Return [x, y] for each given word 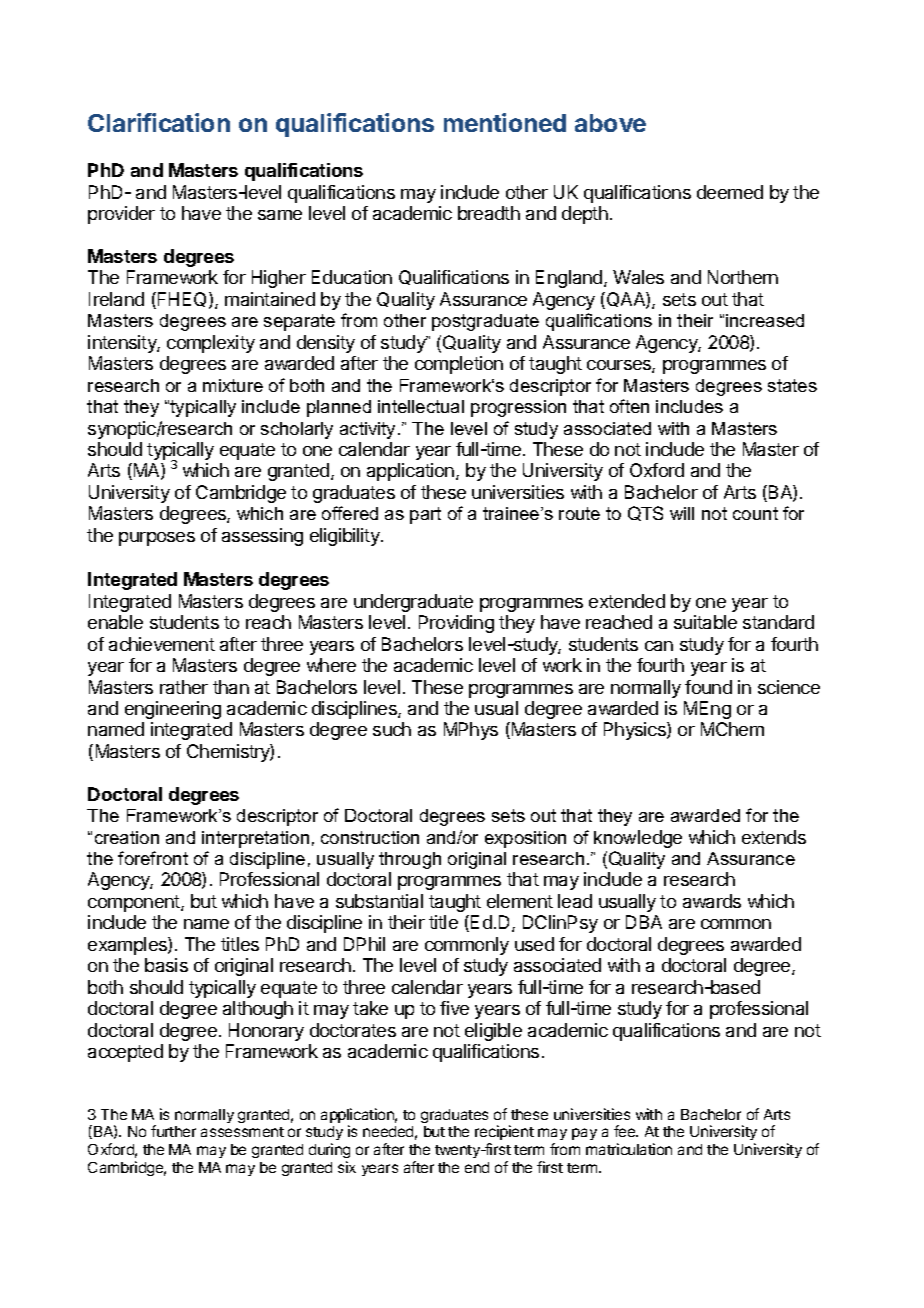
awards [712, 901]
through [410, 860]
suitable [705, 622]
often [629, 406]
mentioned [505, 122]
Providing [456, 624]
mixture [233, 385]
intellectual [421, 406]
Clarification [159, 122]
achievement [162, 644]
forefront [153, 858]
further [173, 1131]
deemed [730, 192]
